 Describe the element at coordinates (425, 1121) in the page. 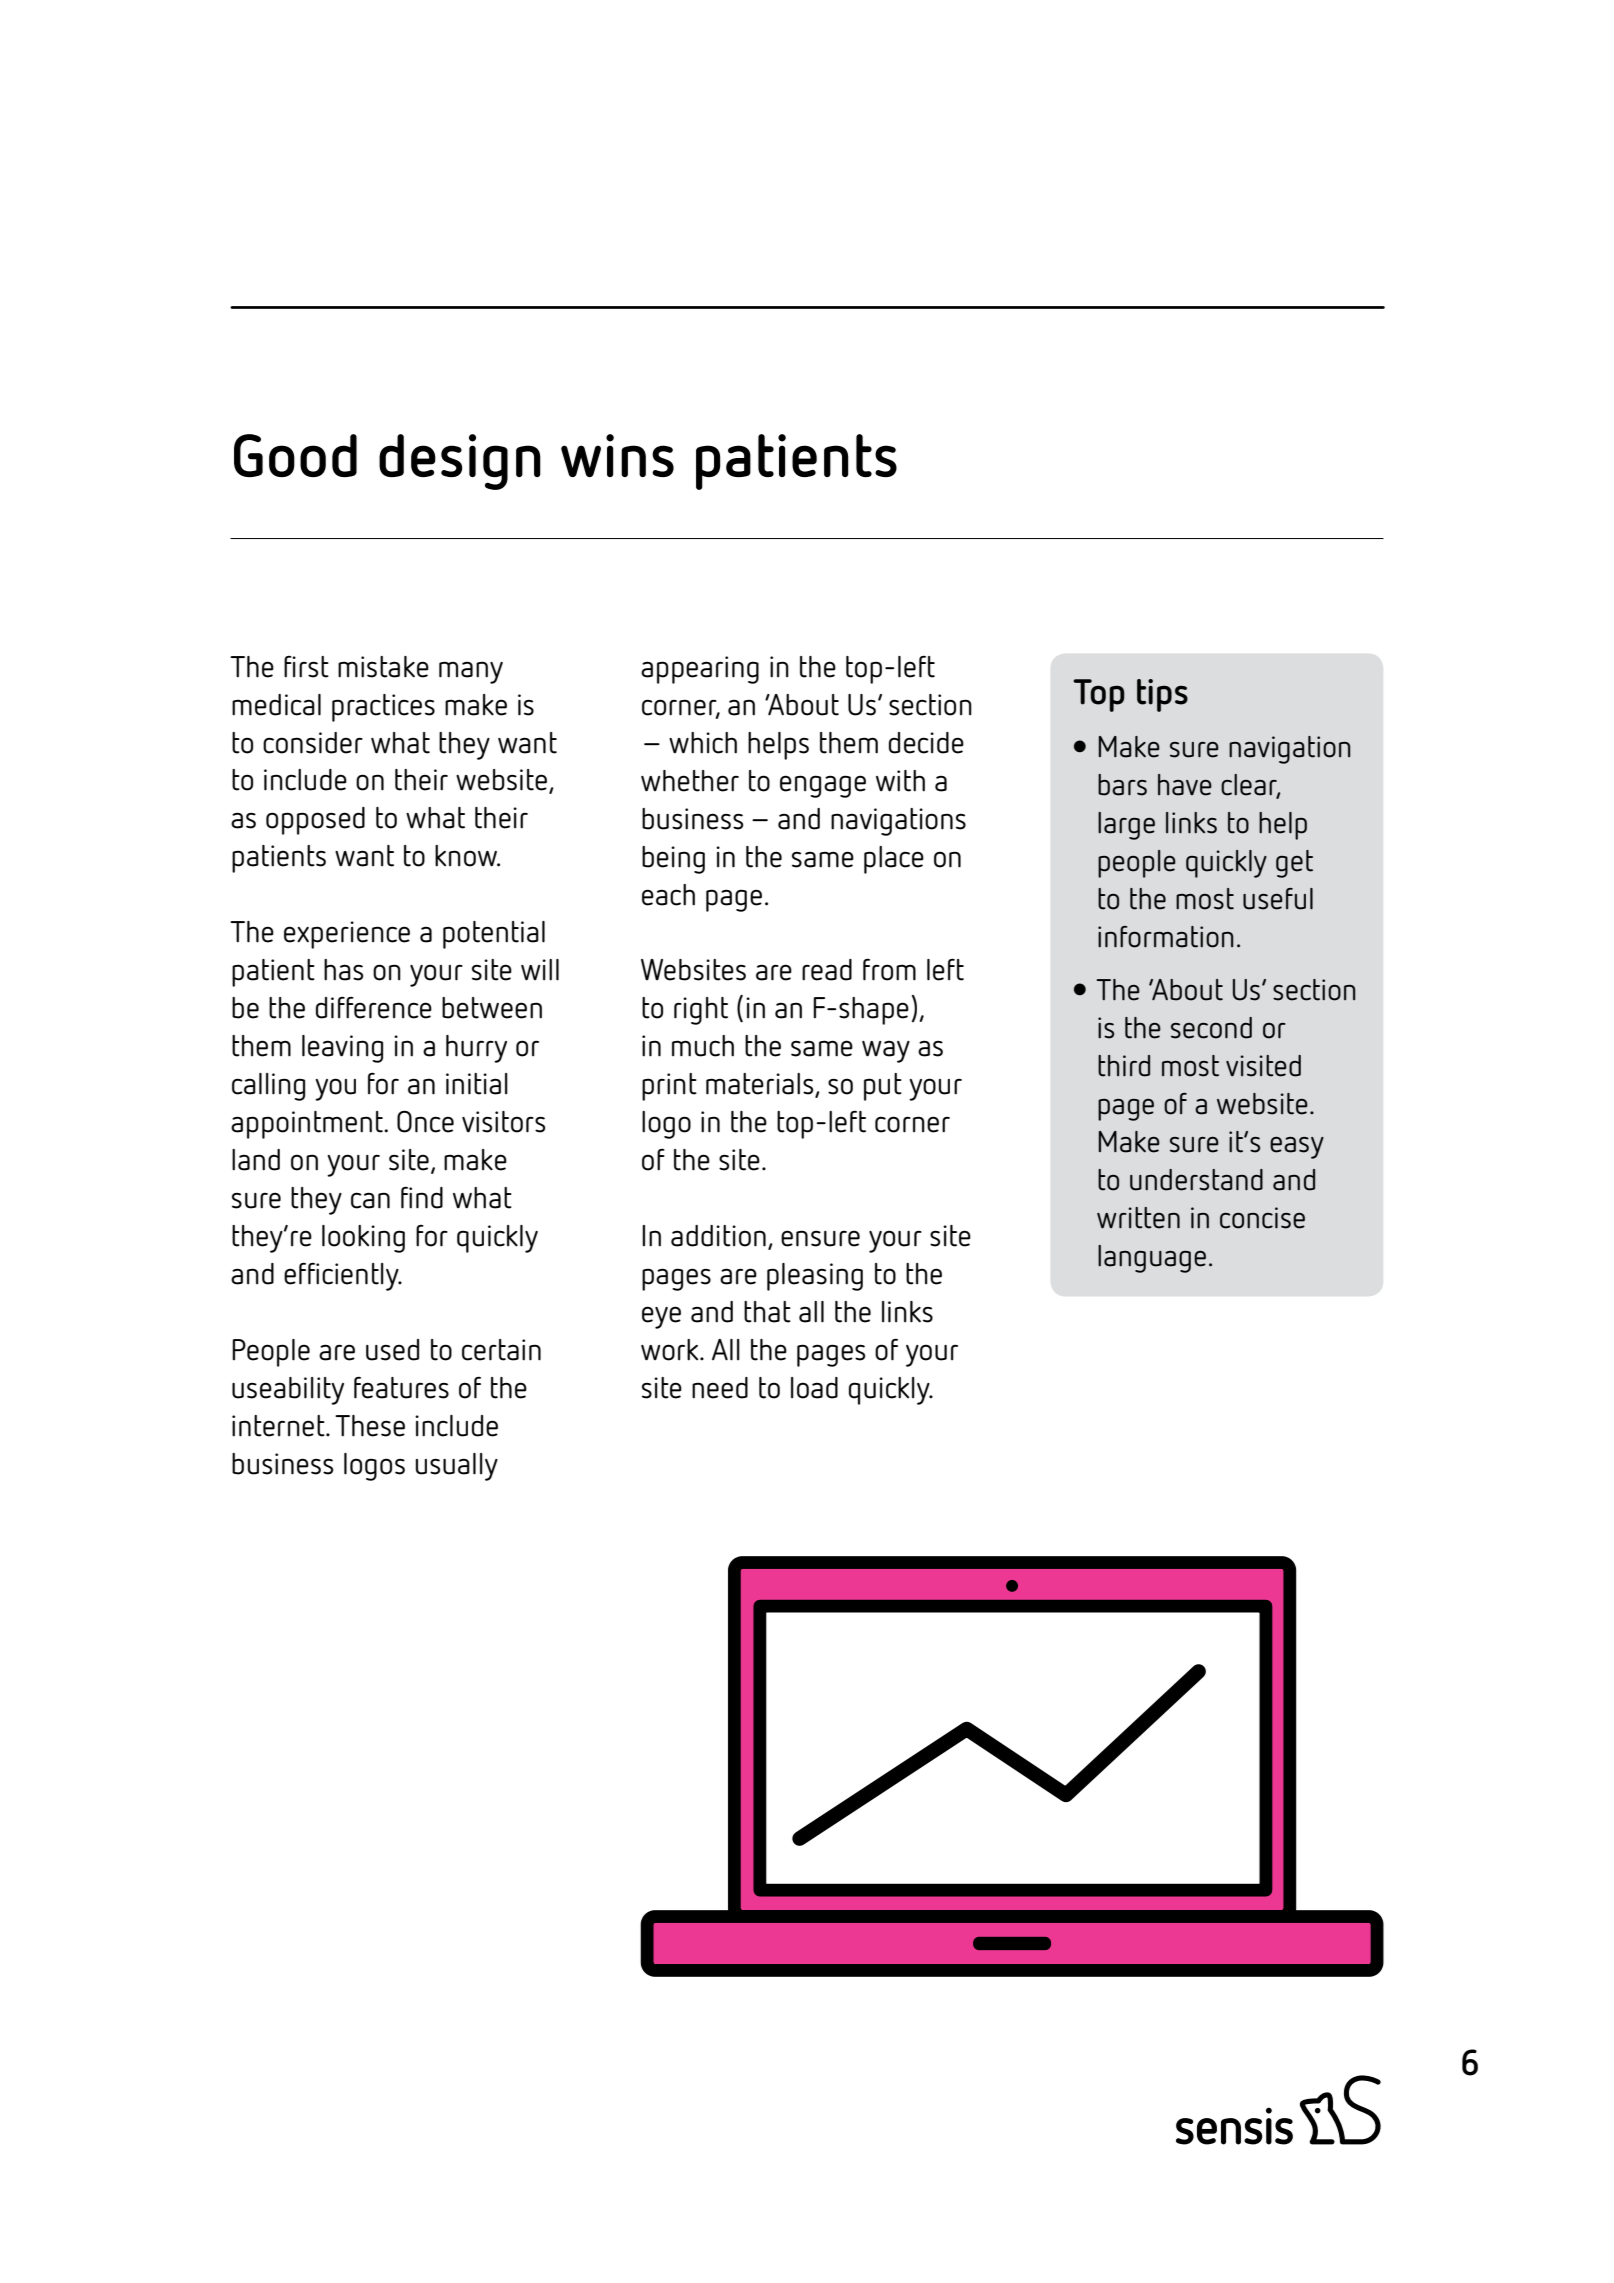

I see `Once` at that location.
